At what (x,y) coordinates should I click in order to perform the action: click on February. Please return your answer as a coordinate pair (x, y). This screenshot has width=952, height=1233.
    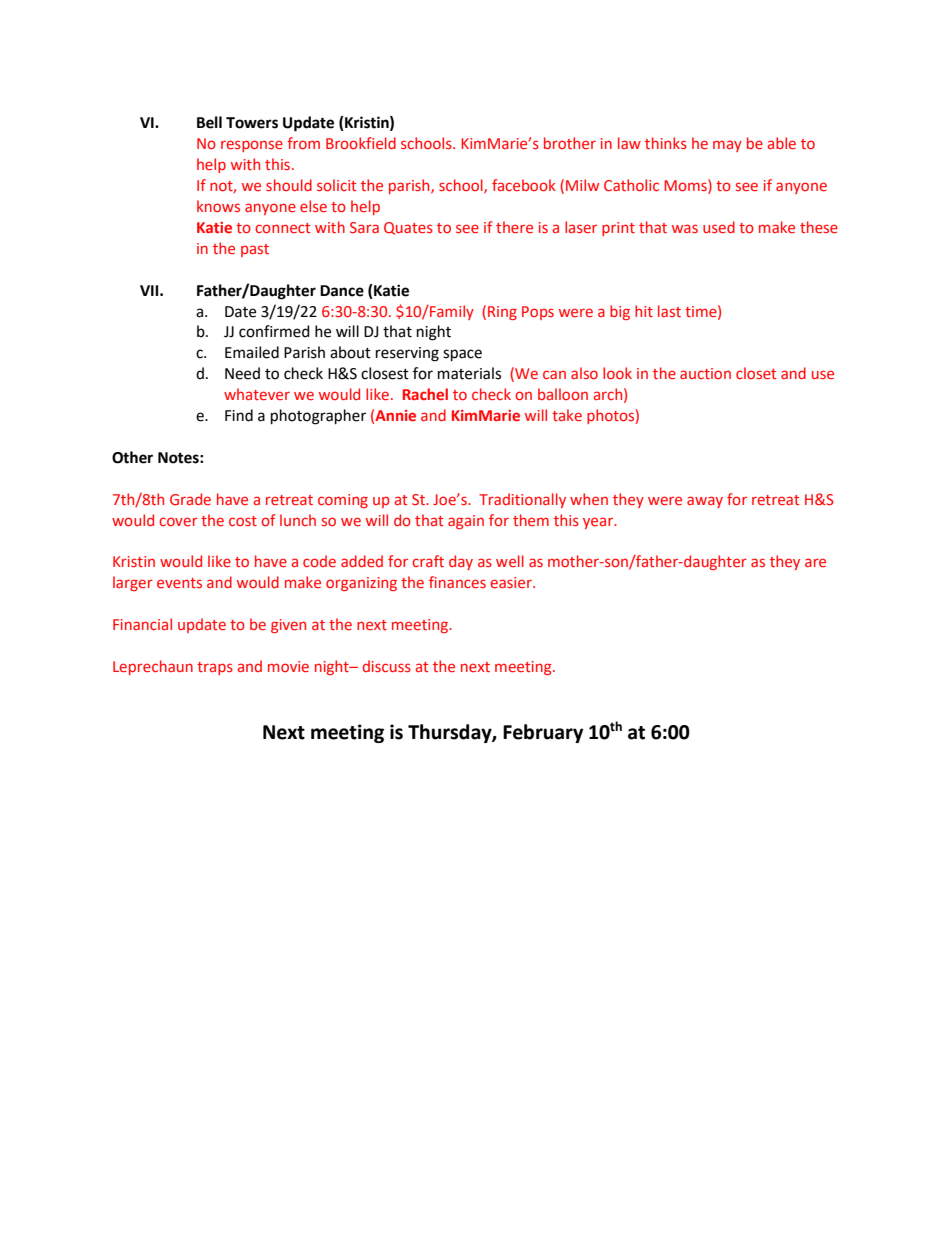
    Looking at the image, I should click on (543, 733).
